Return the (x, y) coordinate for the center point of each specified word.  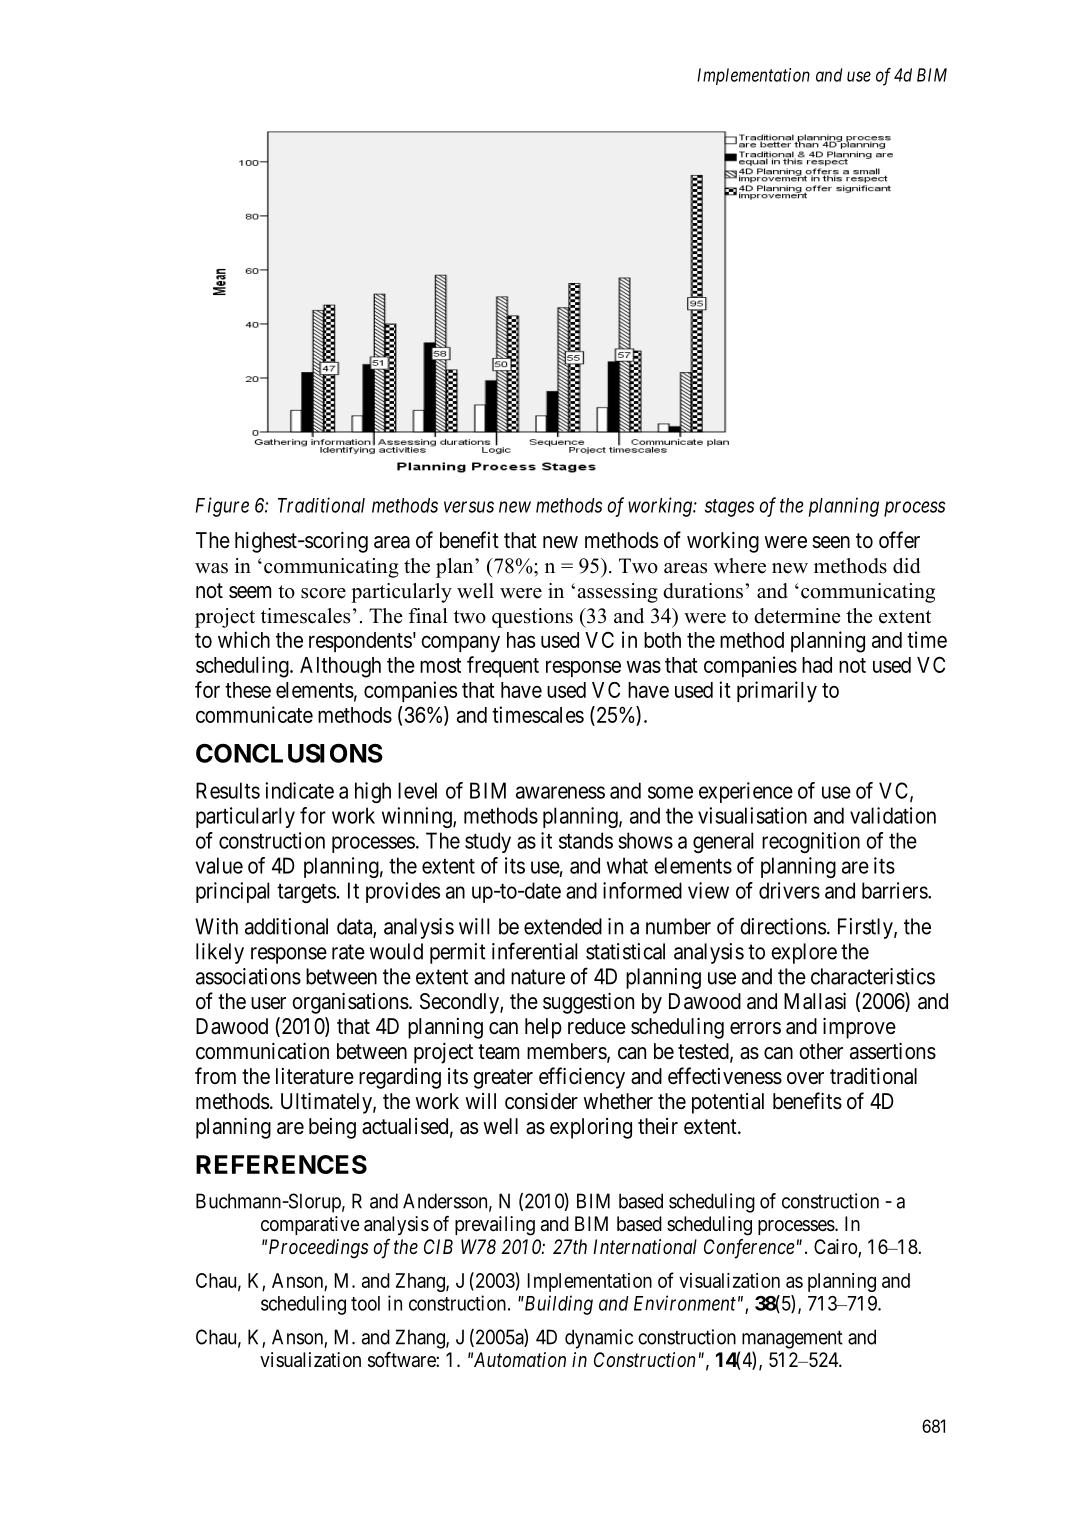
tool (365, 1303)
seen (831, 542)
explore (804, 953)
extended (563, 926)
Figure (222, 507)
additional (286, 926)
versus (469, 507)
